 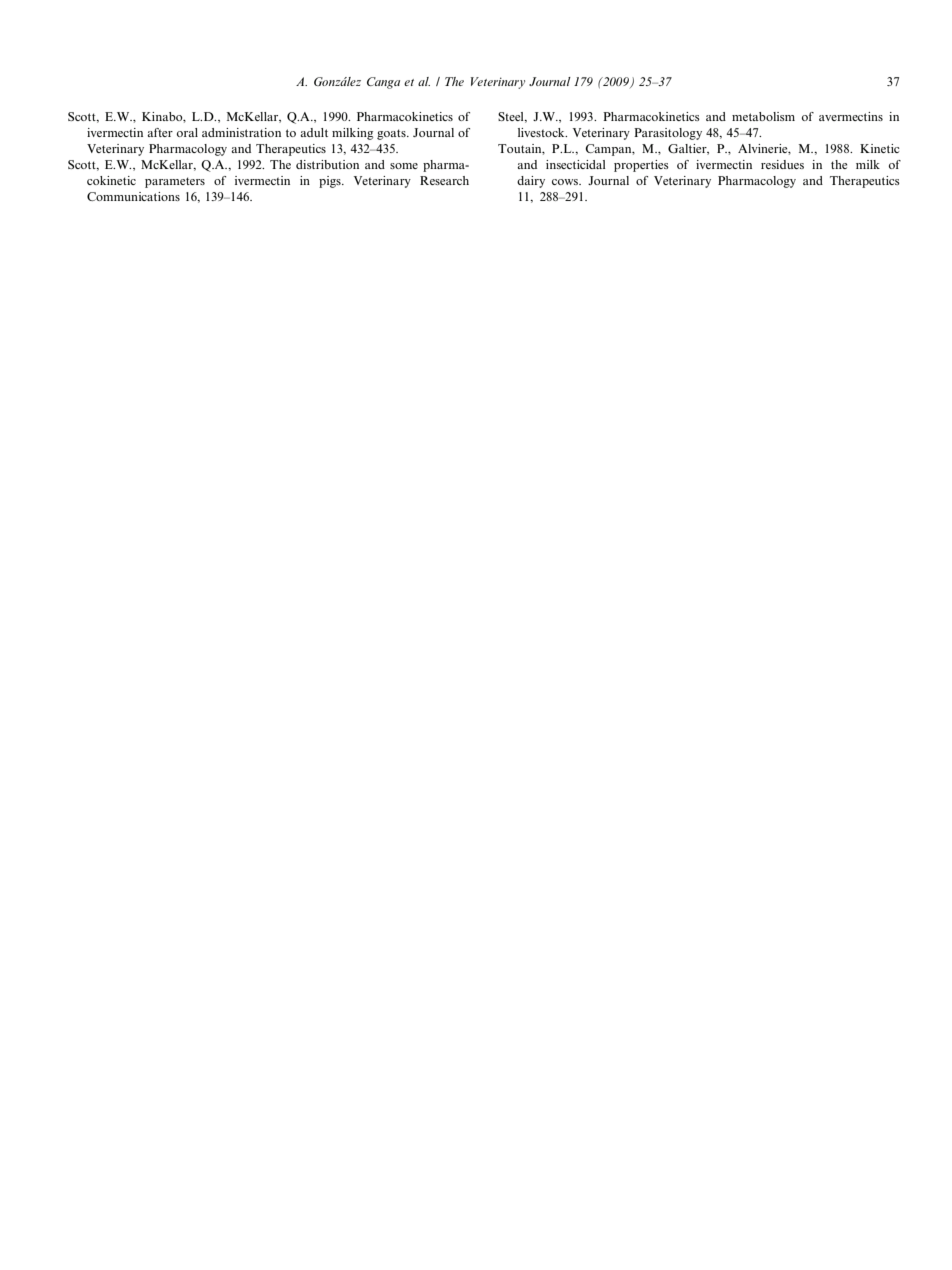 What do you see at coordinates (133, 196) in the page?
I see `Communications` at bounding box center [133, 196].
